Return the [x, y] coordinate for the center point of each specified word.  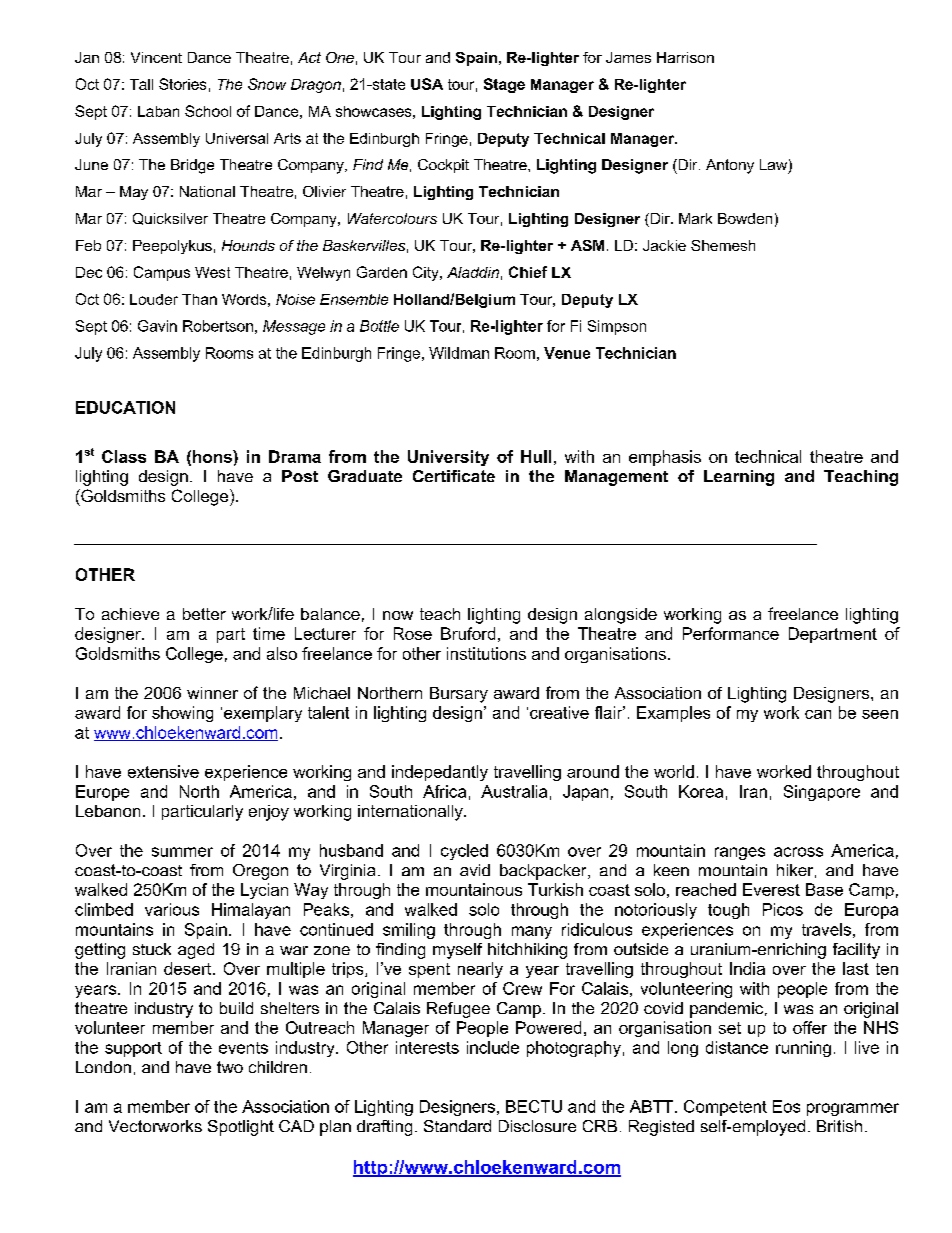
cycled [464, 852]
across [798, 852]
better [204, 614]
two [230, 1067]
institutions [486, 653]
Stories [182, 84]
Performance [731, 633]
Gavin [157, 326]
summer [182, 852]
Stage [504, 85]
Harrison [685, 57]
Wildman [459, 353]
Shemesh [723, 245]
